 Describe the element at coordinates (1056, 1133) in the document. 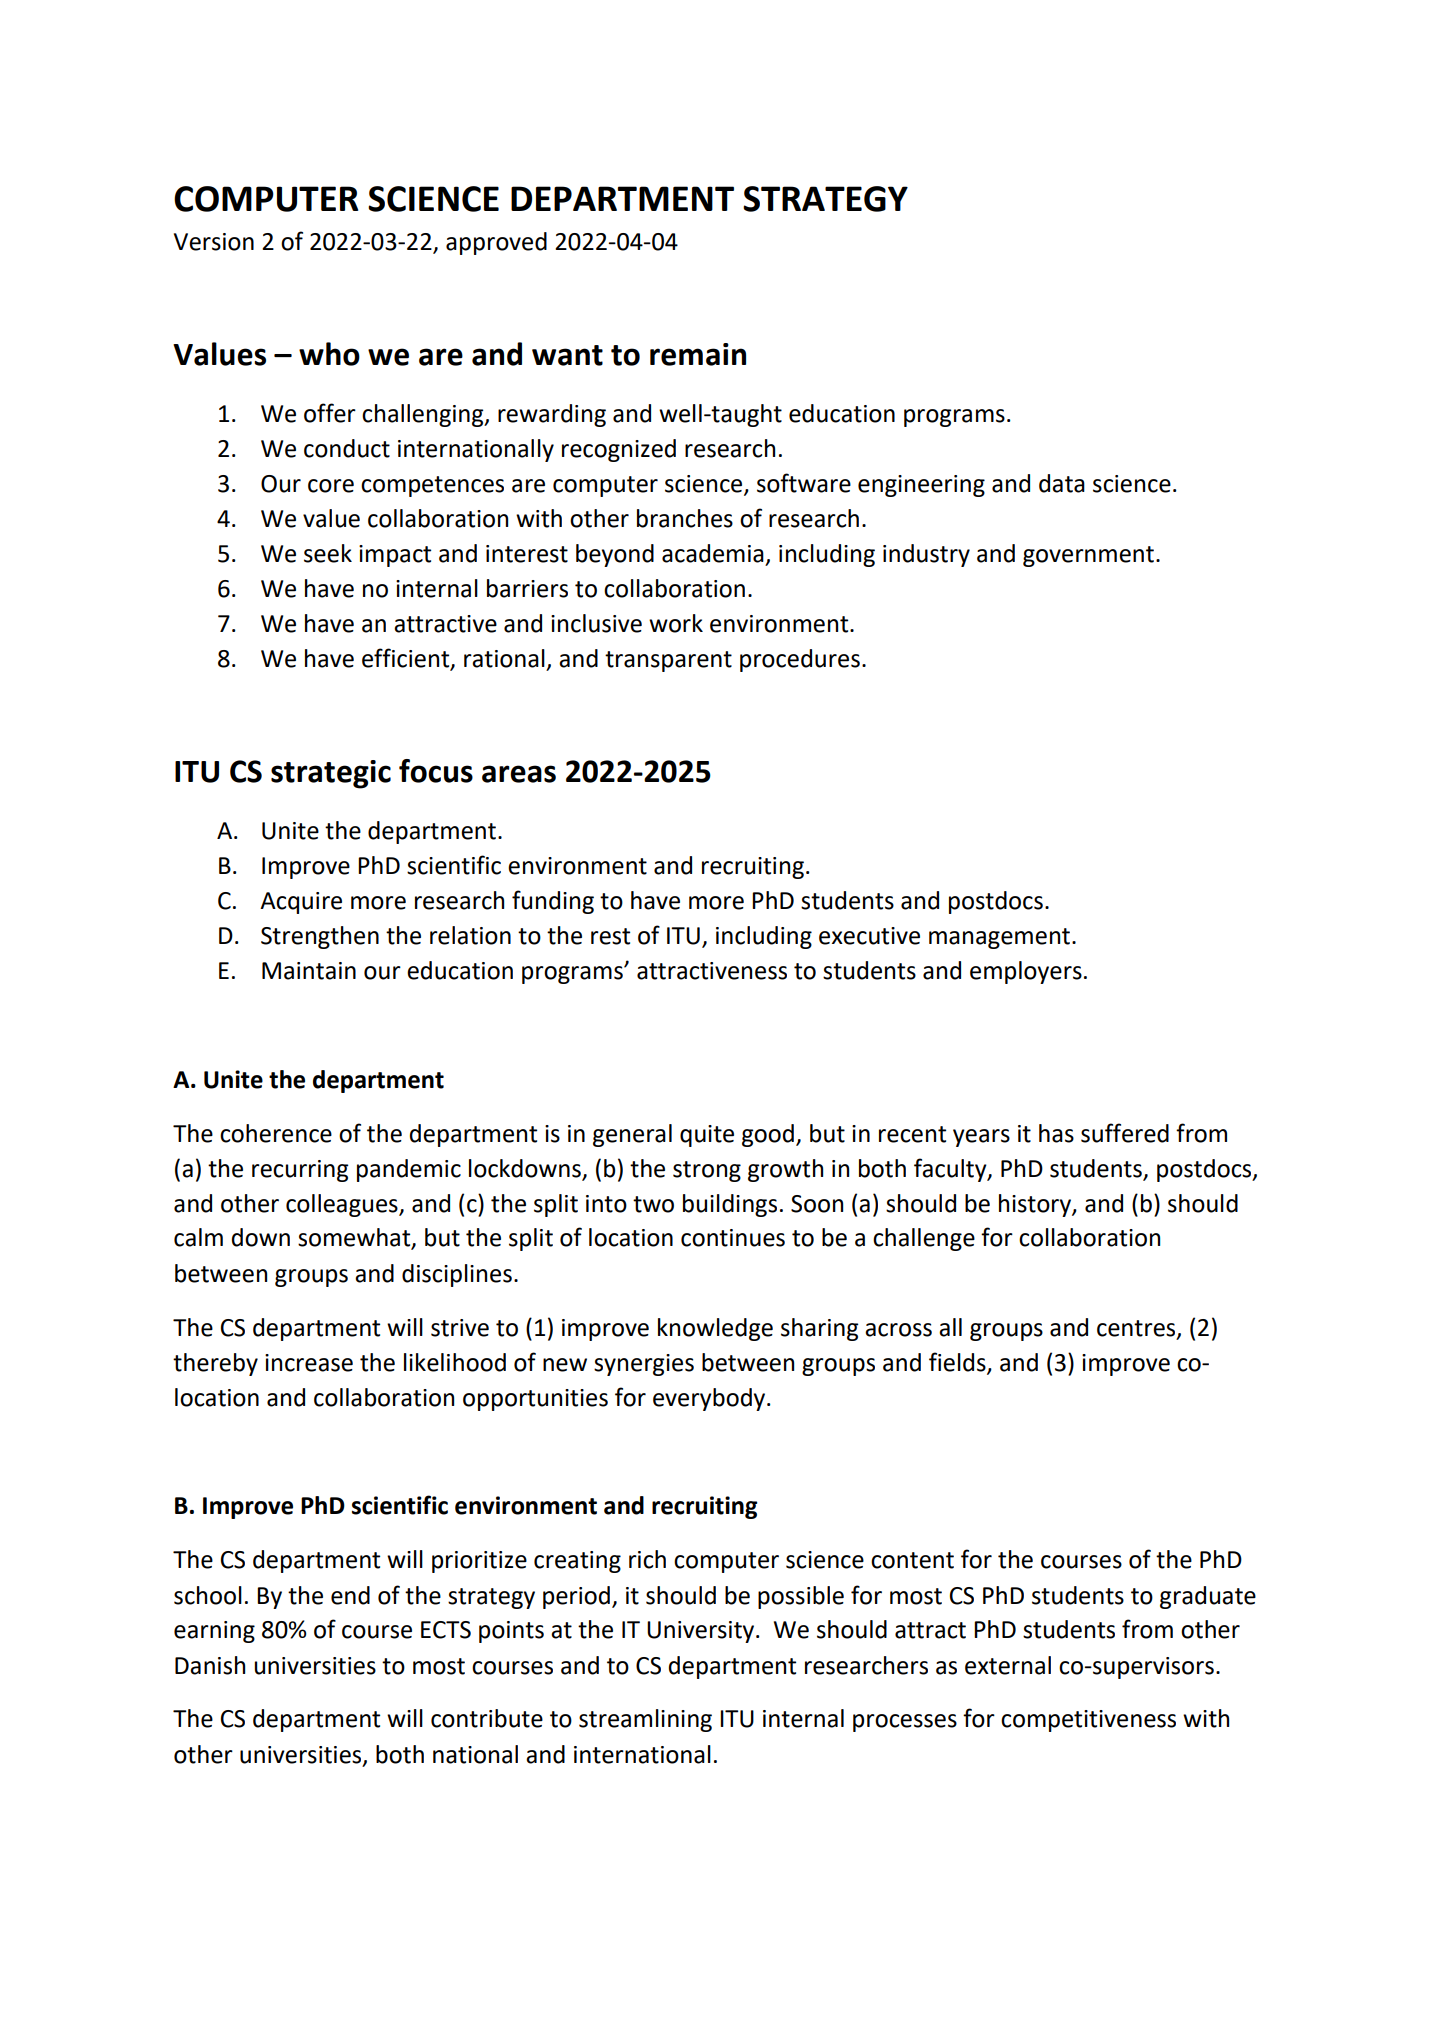

I see `has` at that location.
